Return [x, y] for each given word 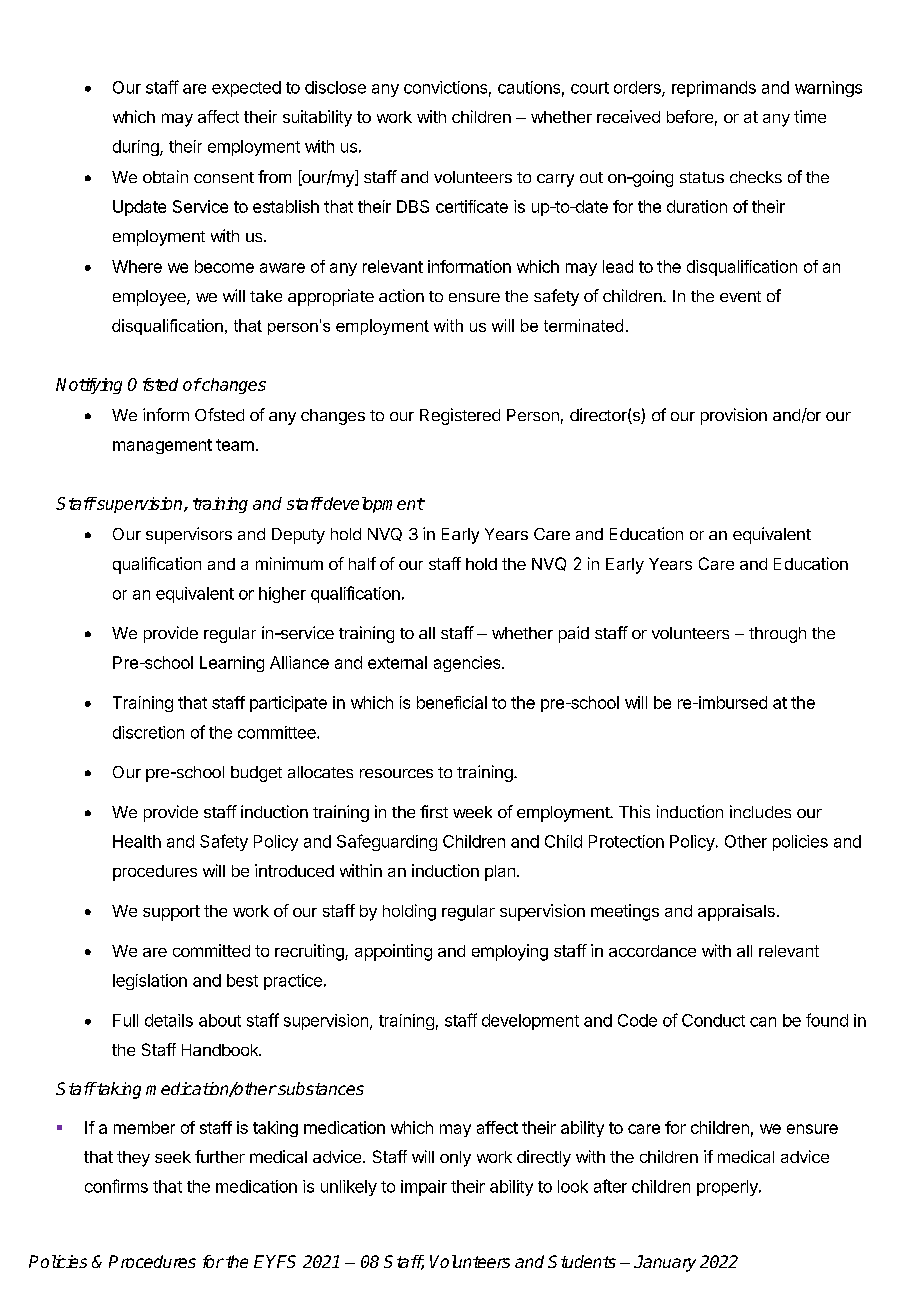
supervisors [189, 535]
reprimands [714, 89]
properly [728, 1188]
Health [137, 841]
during [137, 148]
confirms [116, 1186]
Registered [460, 416]
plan [500, 873]
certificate [472, 206]
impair [424, 1188]
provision [734, 416]
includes [760, 811]
